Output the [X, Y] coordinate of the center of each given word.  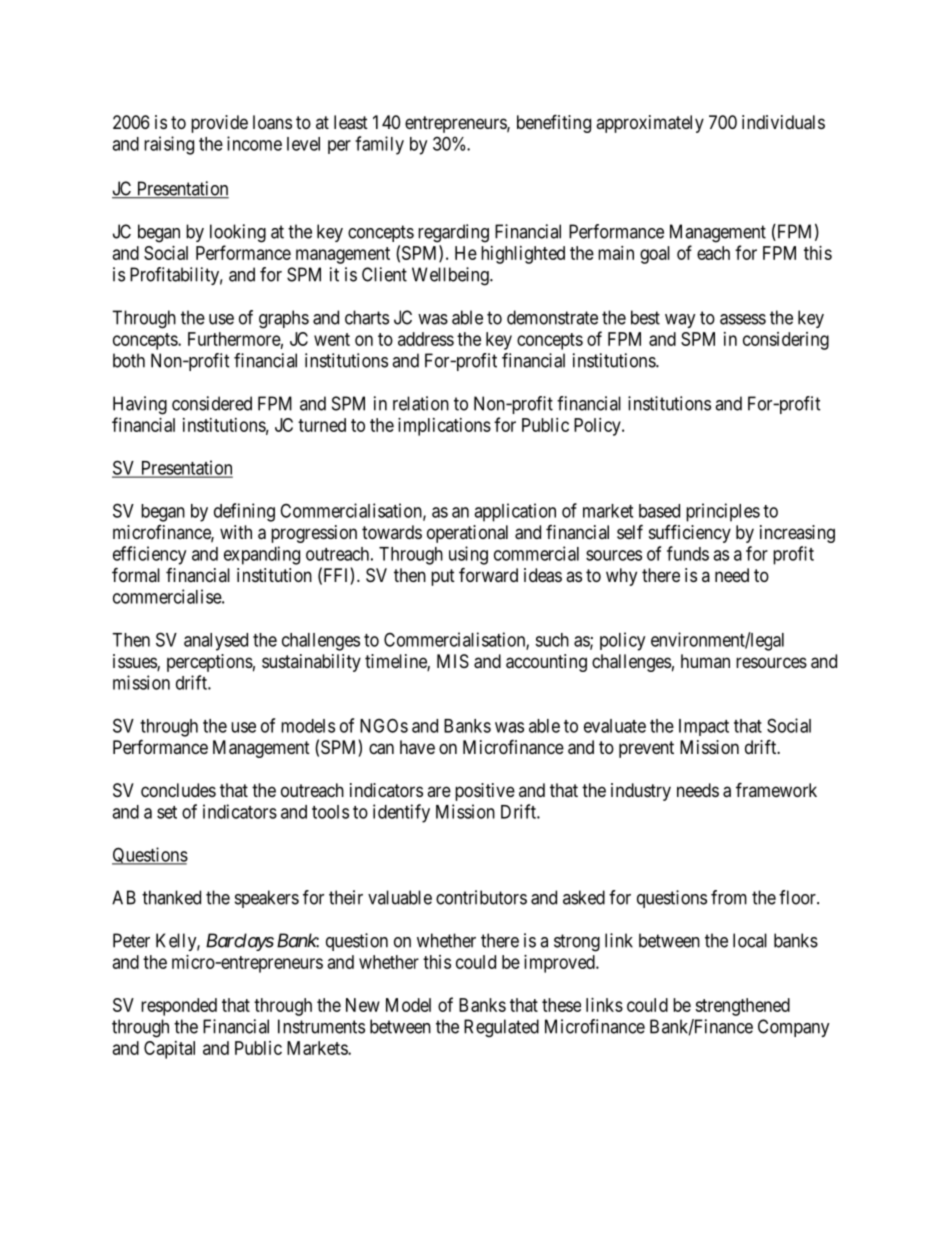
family [379, 145]
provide [219, 124]
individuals [783, 122]
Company [794, 1028]
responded [179, 1007]
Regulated [501, 1028]
